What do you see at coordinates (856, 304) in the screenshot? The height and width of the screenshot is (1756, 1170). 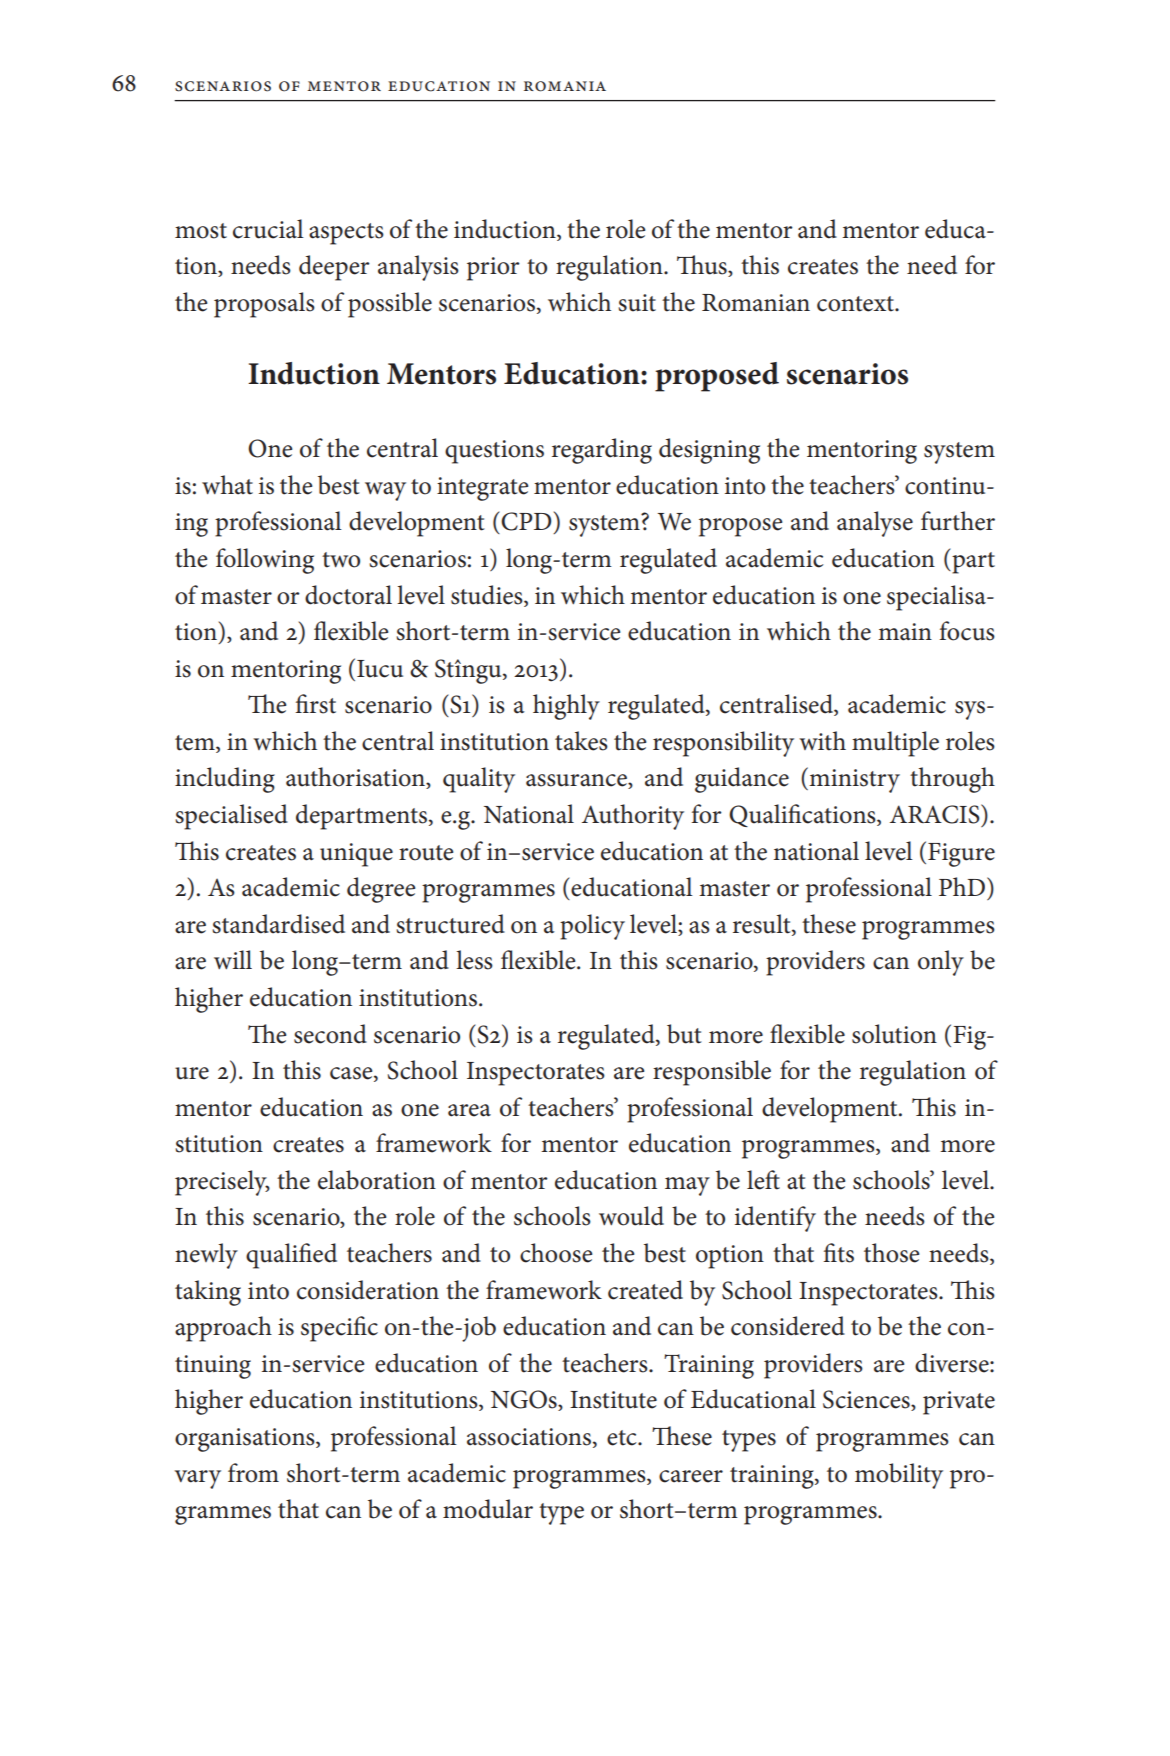 I see `context` at bounding box center [856, 304].
